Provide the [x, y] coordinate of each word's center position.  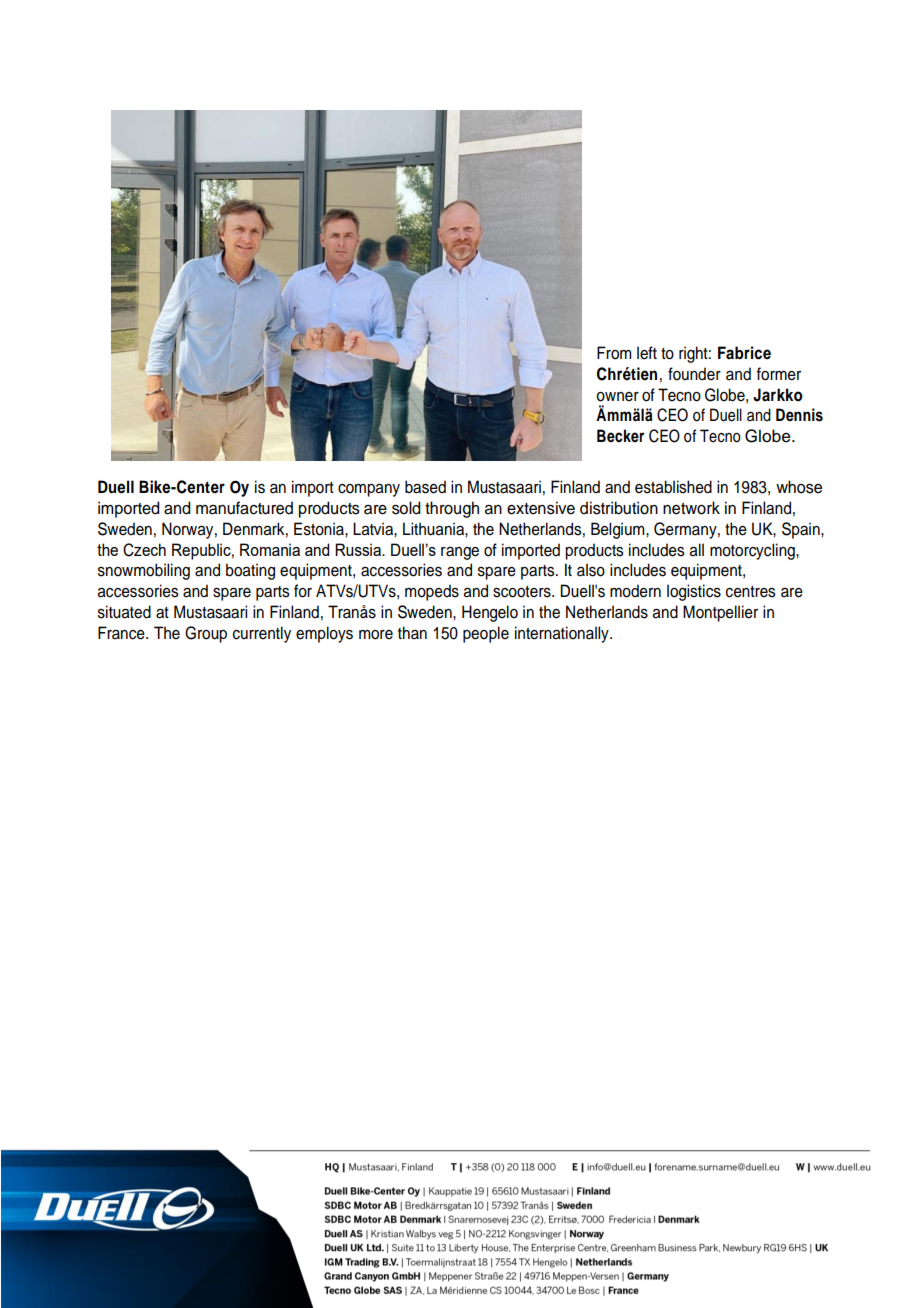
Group [206, 634]
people [486, 634]
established [673, 487]
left [647, 353]
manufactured [244, 508]
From [614, 353]
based [425, 487]
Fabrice [744, 353]
